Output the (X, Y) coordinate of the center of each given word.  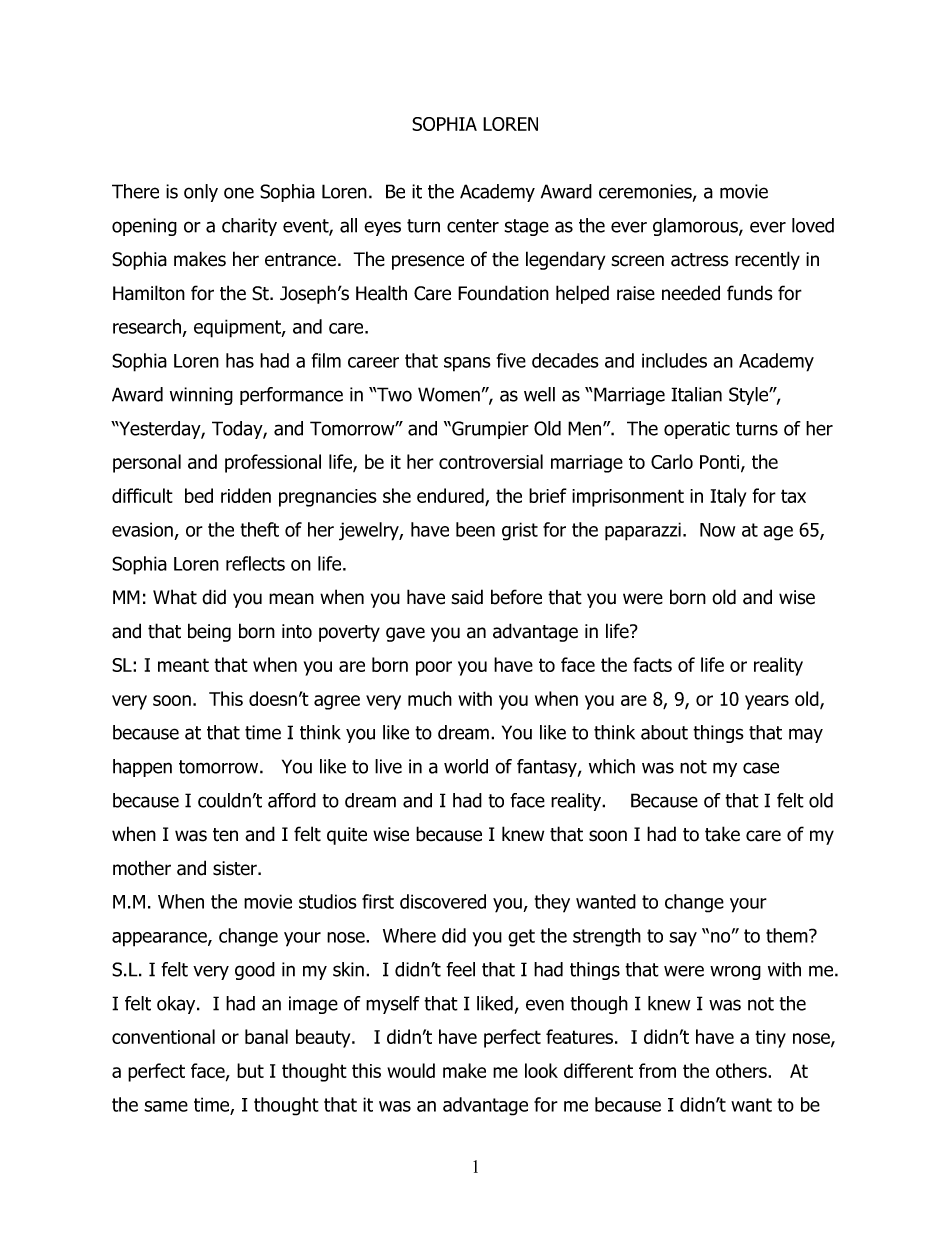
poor (434, 668)
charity (249, 227)
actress (700, 260)
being (209, 632)
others (742, 1070)
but (250, 1070)
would (411, 1070)
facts (652, 664)
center (473, 226)
